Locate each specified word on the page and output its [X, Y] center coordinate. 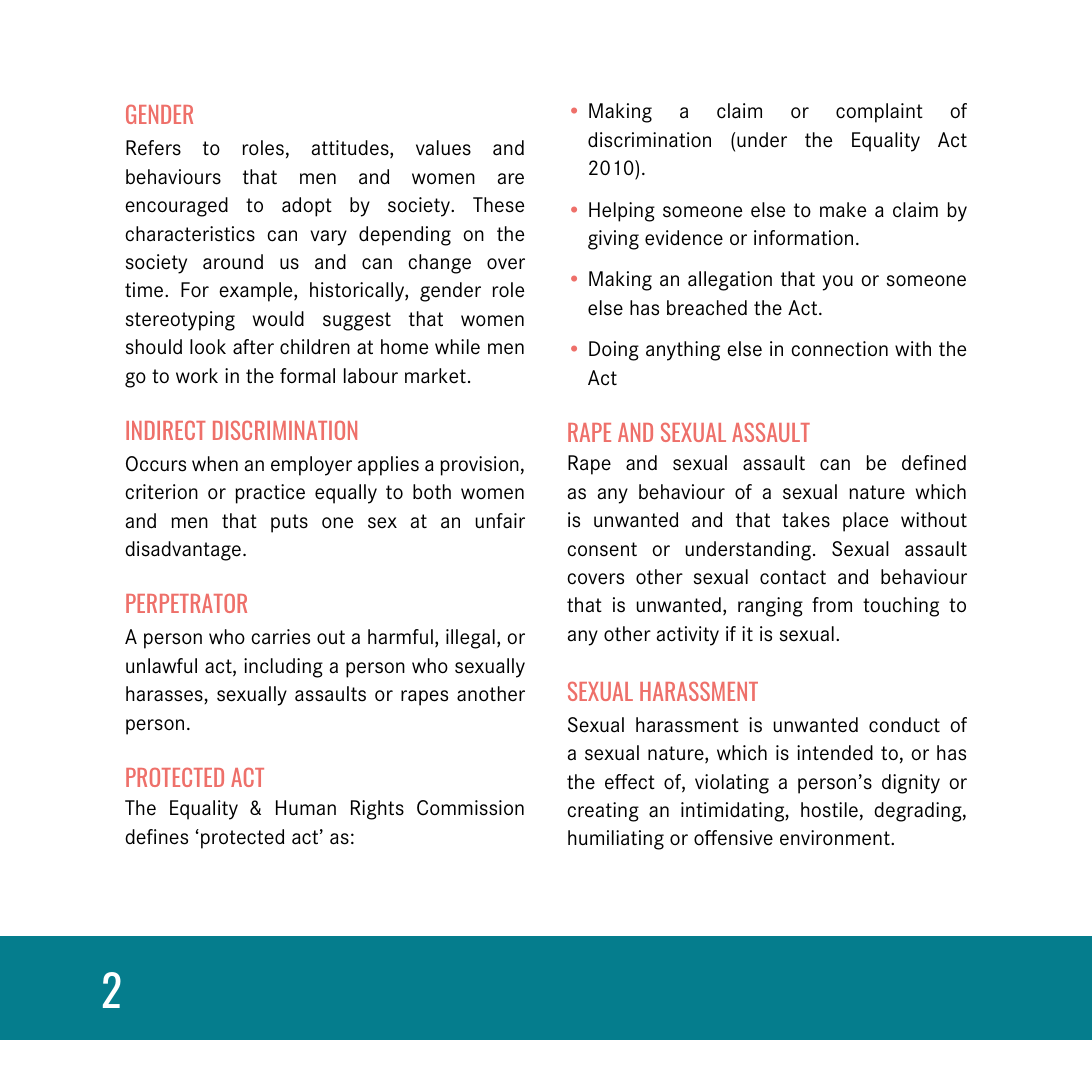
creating [603, 812]
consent [602, 549]
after [253, 347]
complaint [879, 113]
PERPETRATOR [186, 603]
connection [839, 349]
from [832, 604]
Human [306, 807]
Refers [153, 148]
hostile [829, 810]
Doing [614, 351]
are [511, 179]
